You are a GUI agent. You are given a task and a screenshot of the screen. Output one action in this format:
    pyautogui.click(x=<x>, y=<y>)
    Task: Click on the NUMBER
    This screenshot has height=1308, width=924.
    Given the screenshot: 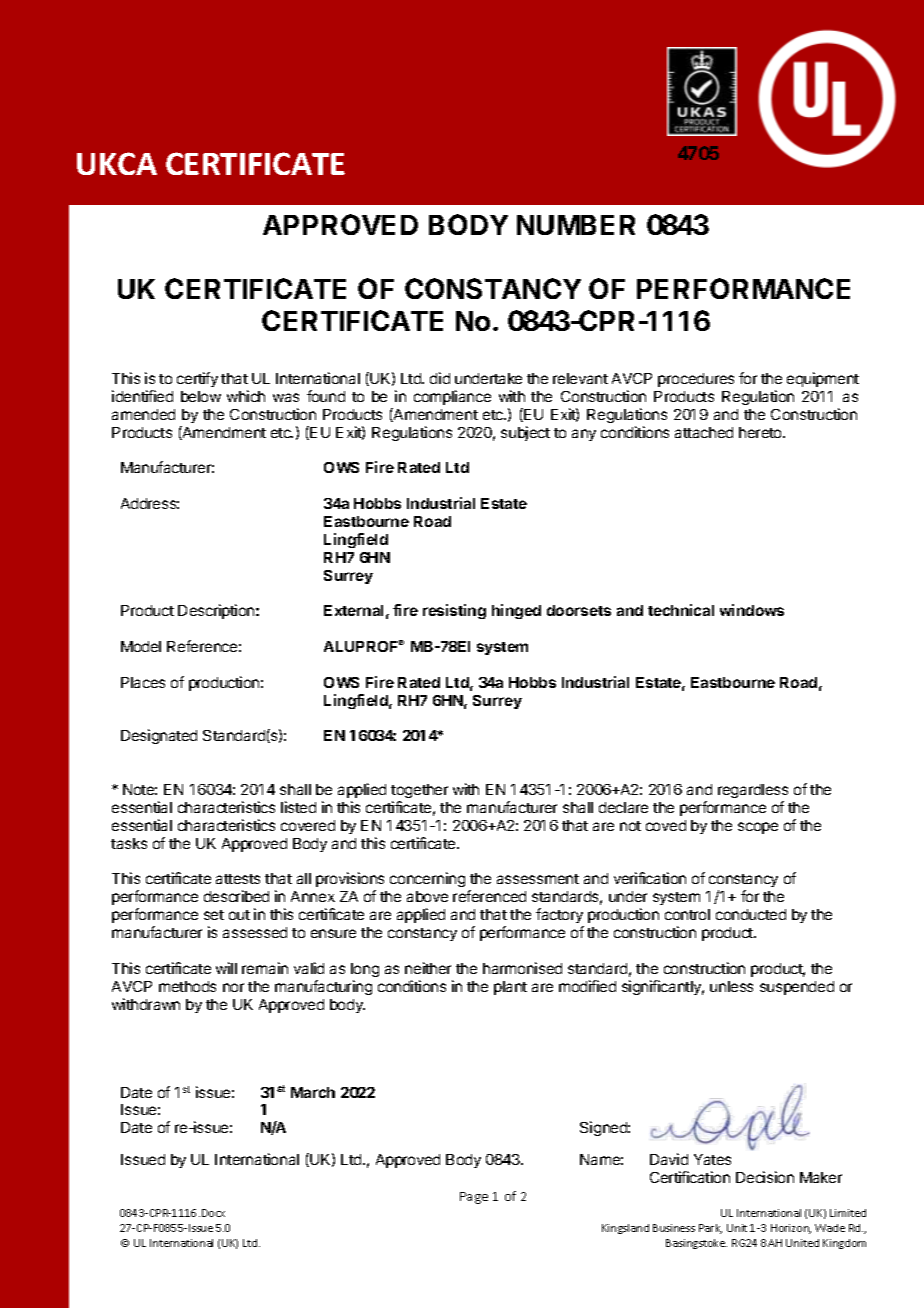 What is the action you would take?
    pyautogui.click(x=576, y=225)
